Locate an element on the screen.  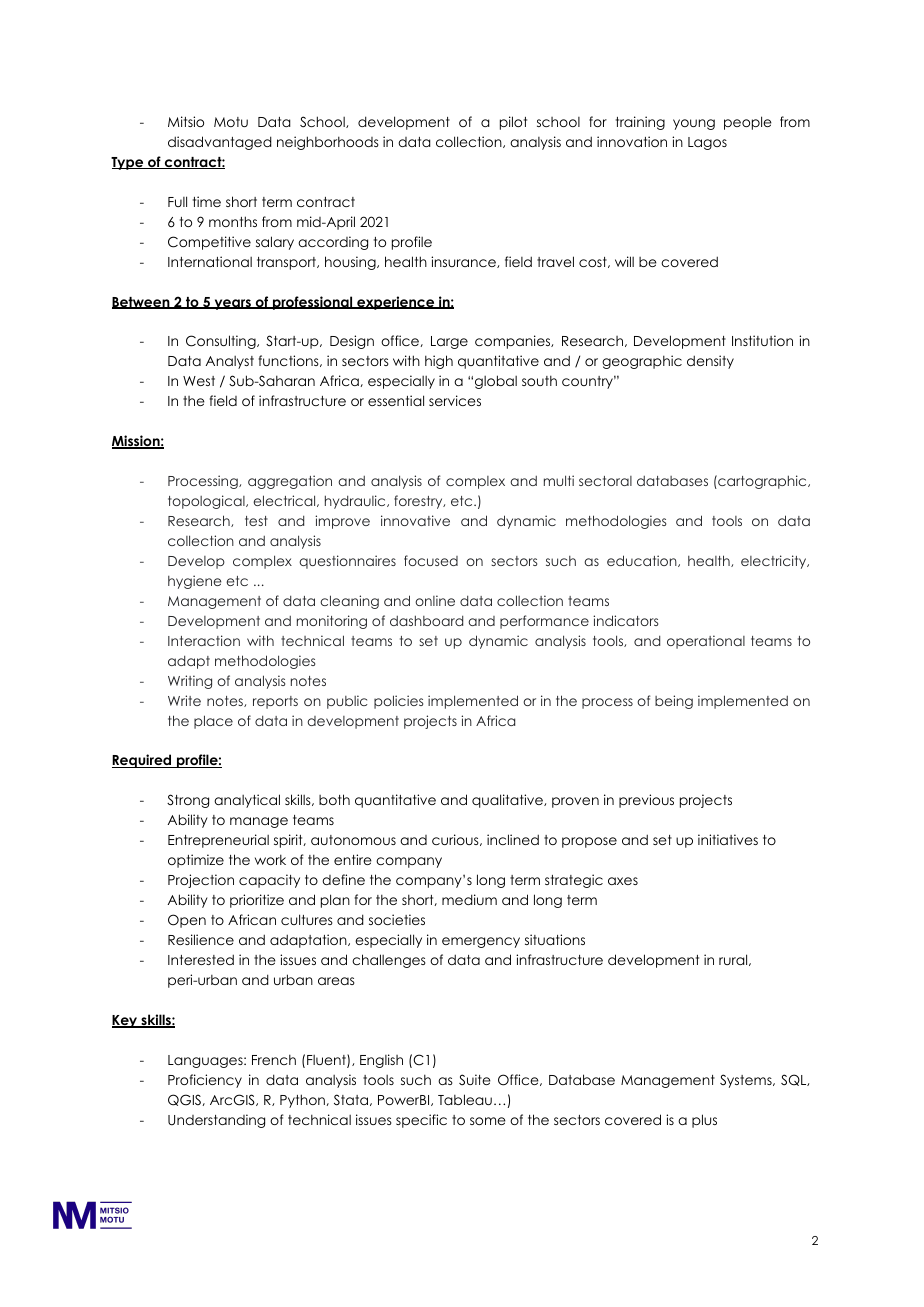
disadvantaged is located at coordinates (220, 143).
